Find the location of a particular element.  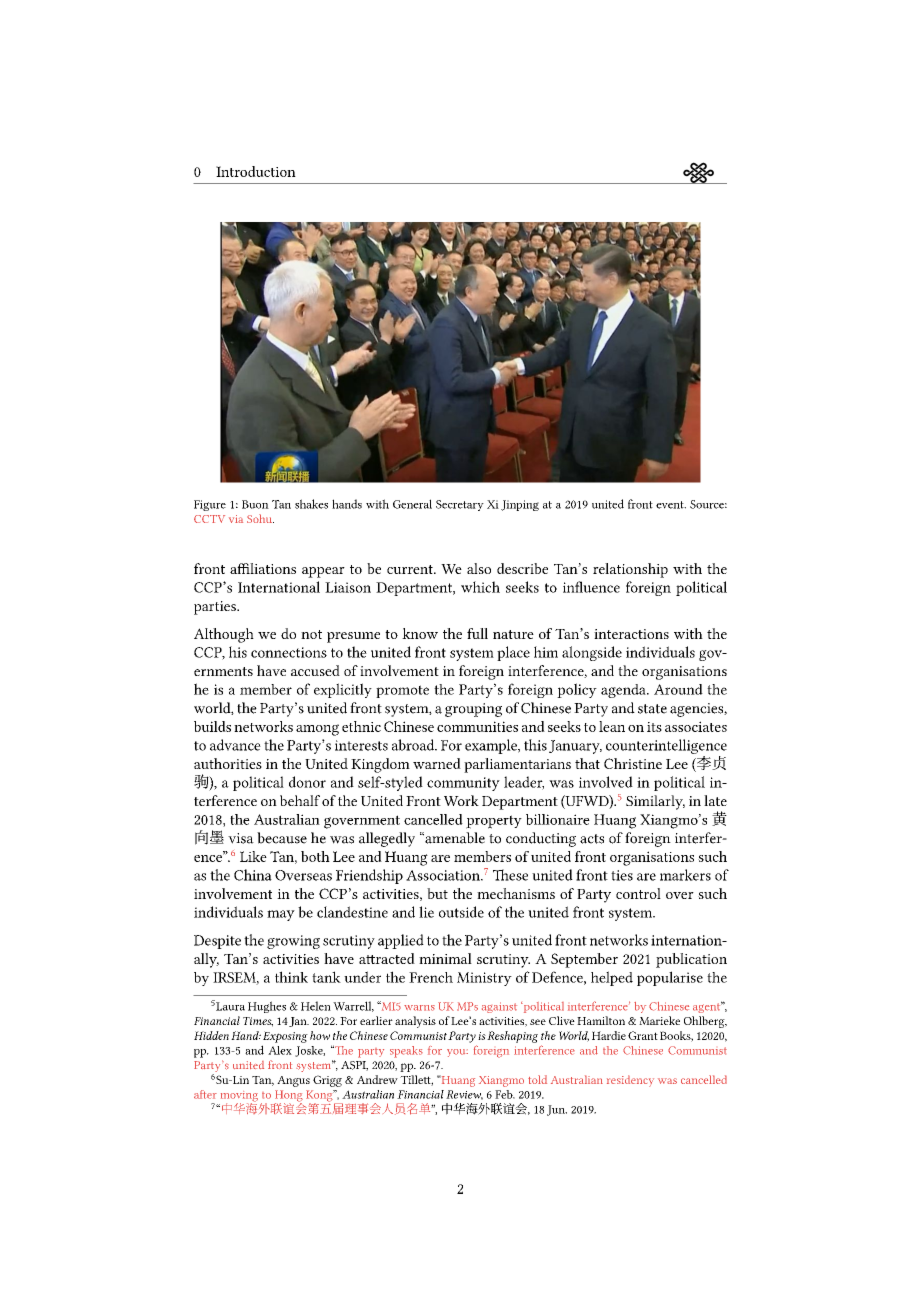

Jinping is located at coordinates (520, 505).
